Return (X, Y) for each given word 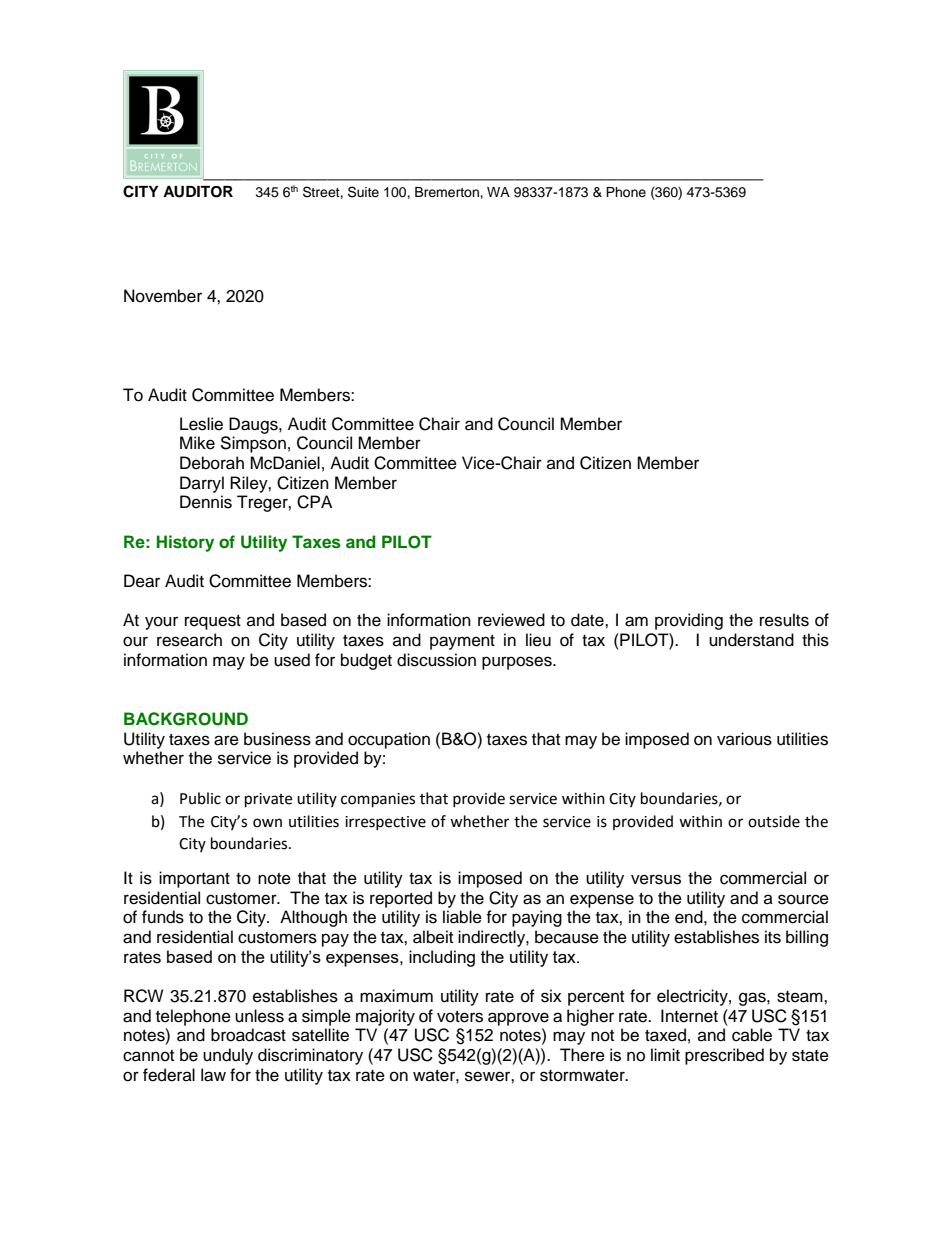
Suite (363, 192)
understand (751, 640)
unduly (228, 1056)
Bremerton (448, 192)
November (163, 296)
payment (462, 642)
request (213, 622)
